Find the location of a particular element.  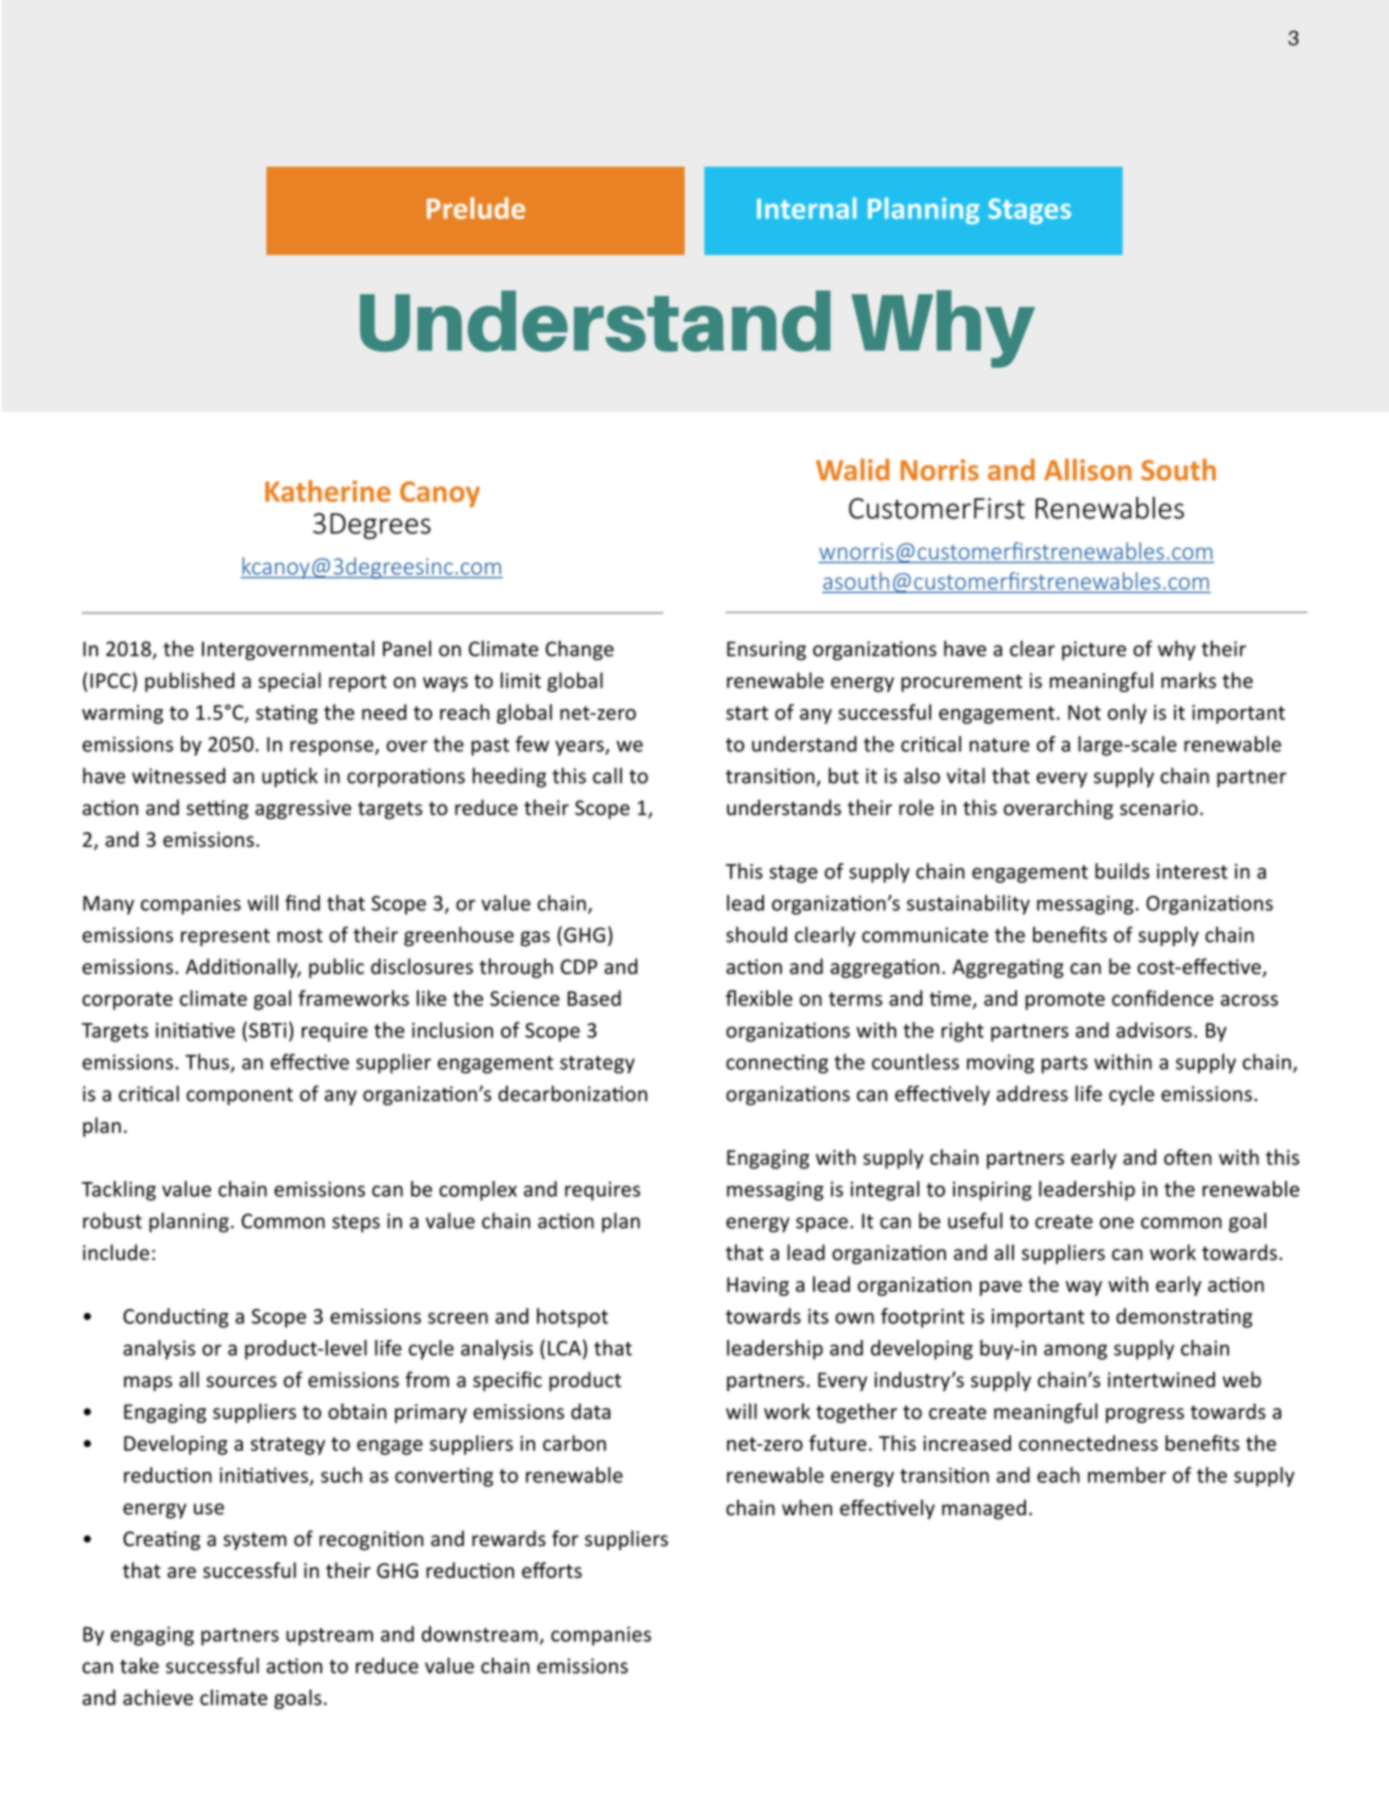

Allison is located at coordinates (1088, 470).
